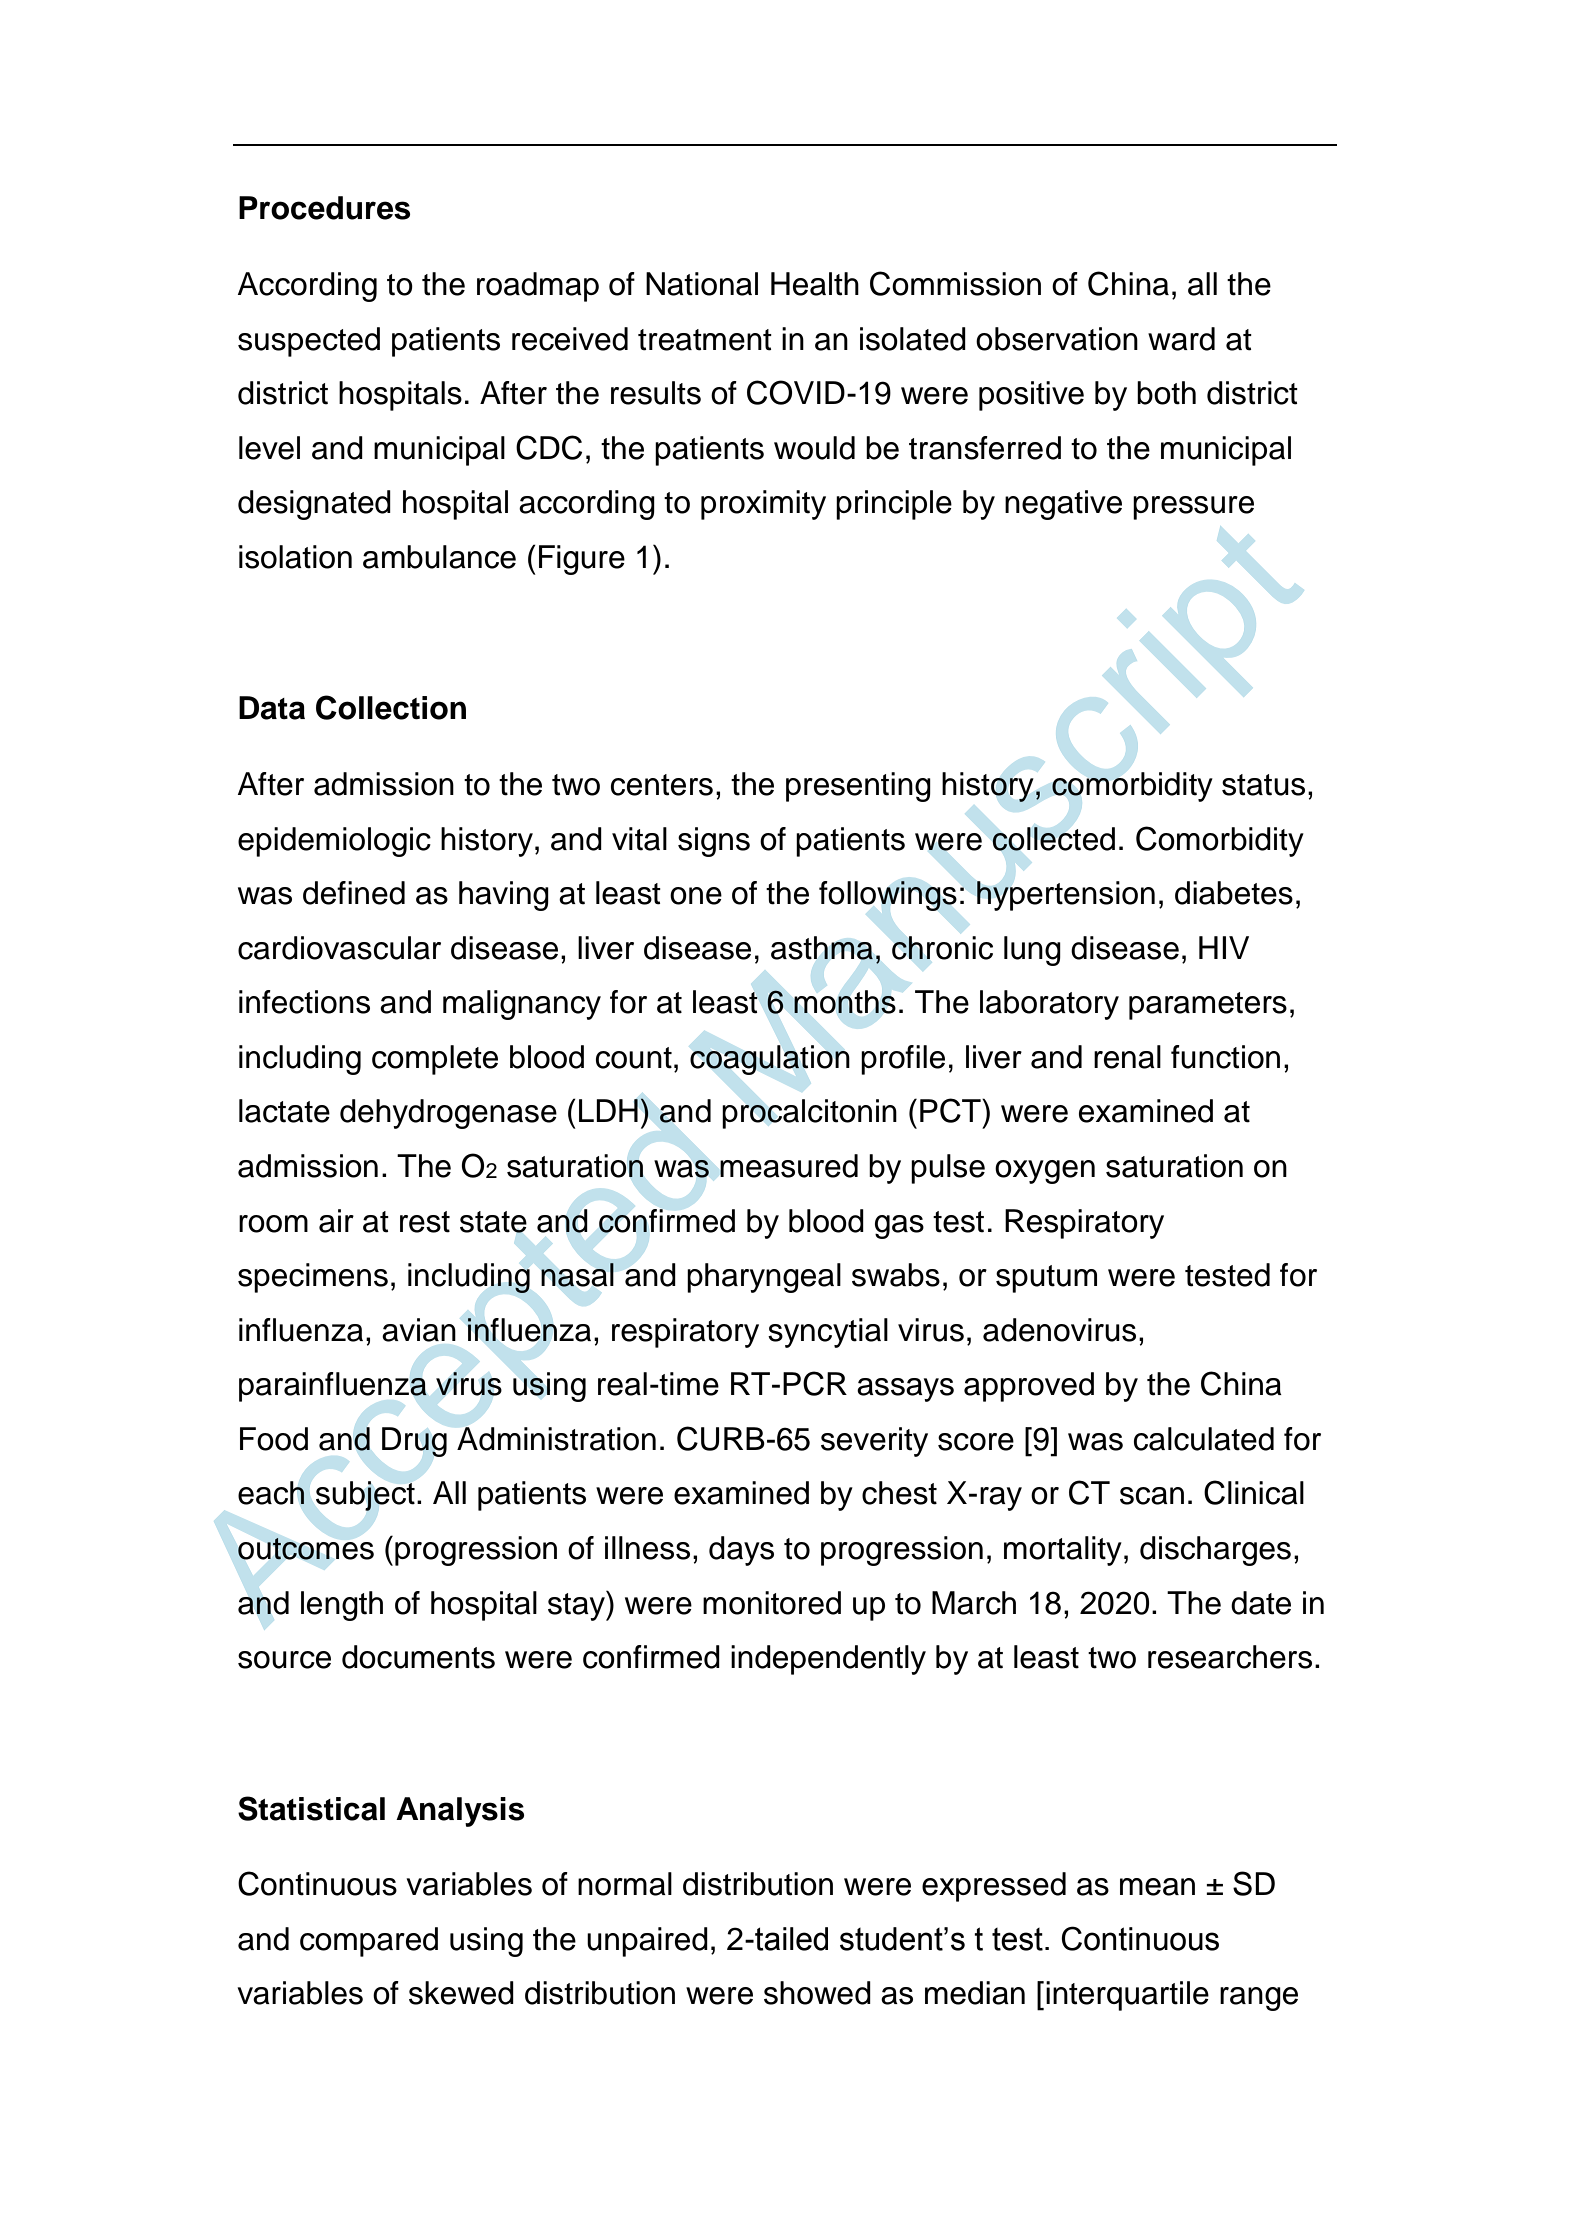 The width and height of the screenshot is (1570, 2220). I want to click on Health, so click(815, 284).
